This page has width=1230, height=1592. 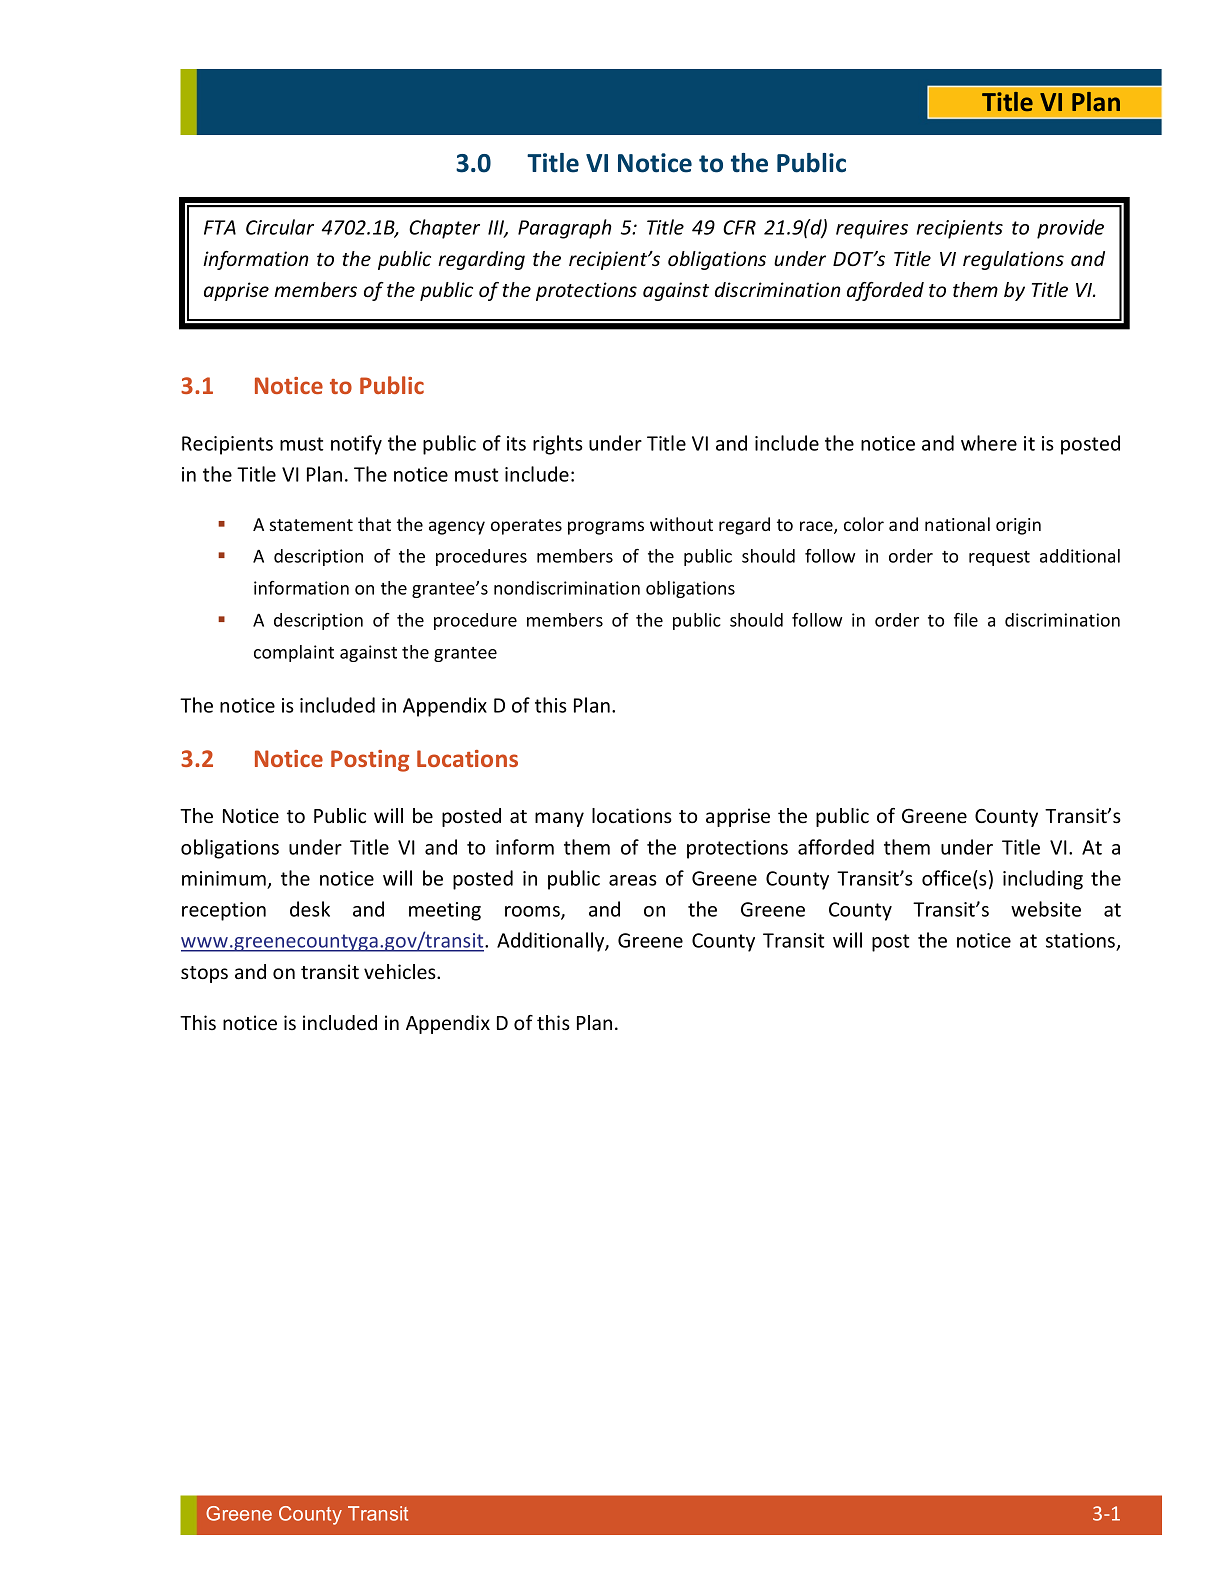 What do you see at coordinates (1043, 880) in the page?
I see `including` at bounding box center [1043, 880].
